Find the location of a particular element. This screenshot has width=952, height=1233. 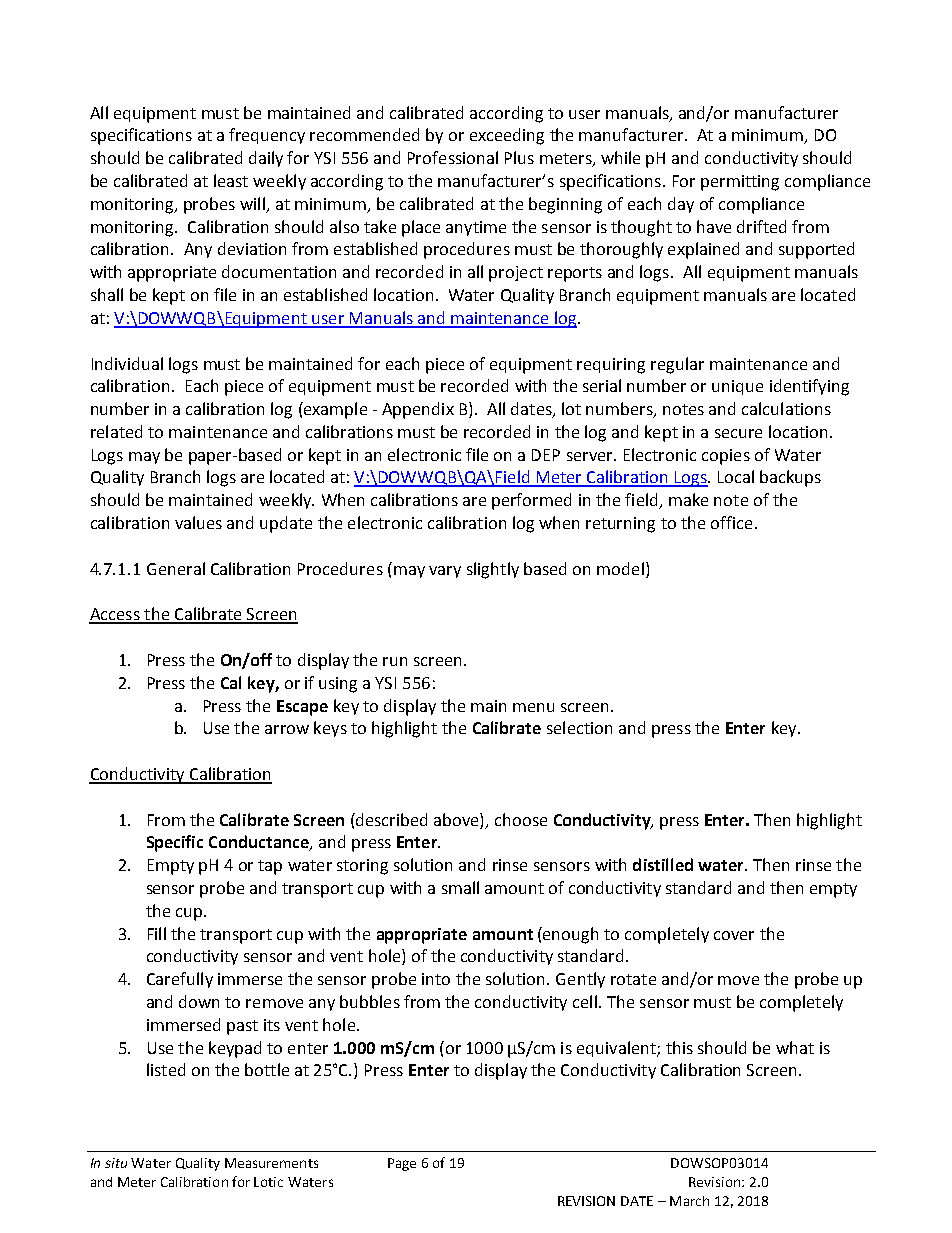

March is located at coordinates (689, 1201).
